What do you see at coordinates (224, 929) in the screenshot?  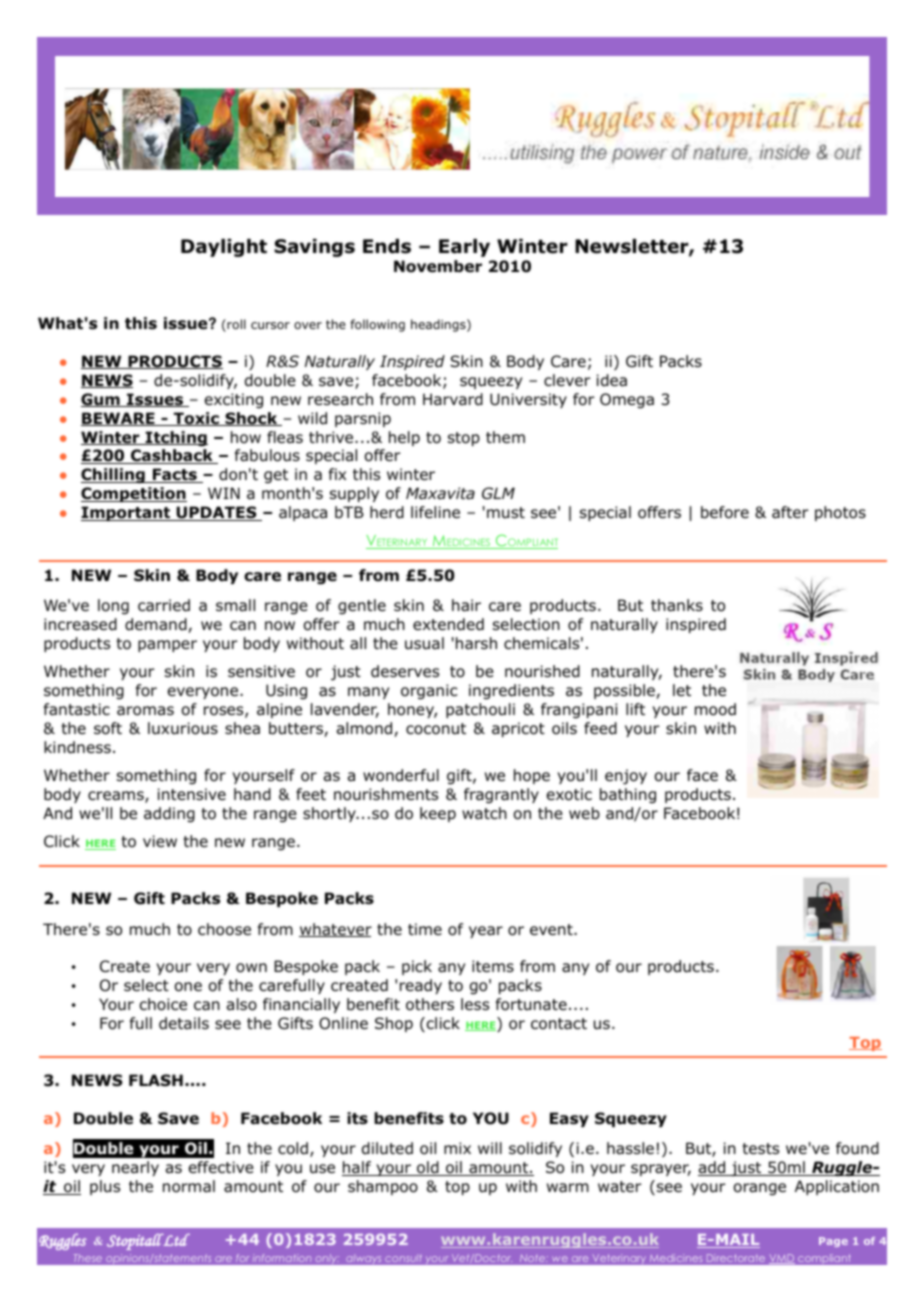 I see `choose` at bounding box center [224, 929].
